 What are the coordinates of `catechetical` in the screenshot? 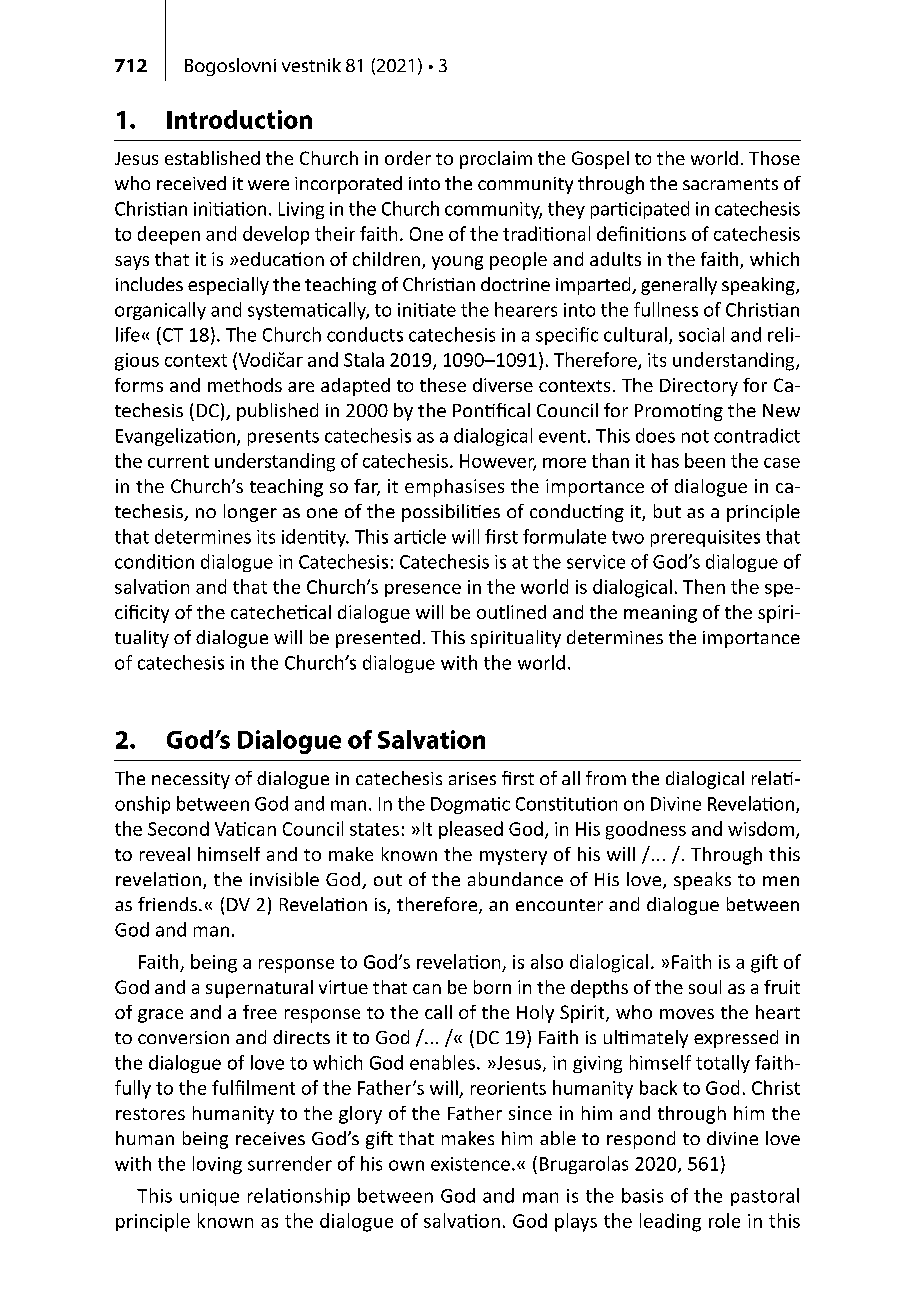 It's located at (281, 612).
